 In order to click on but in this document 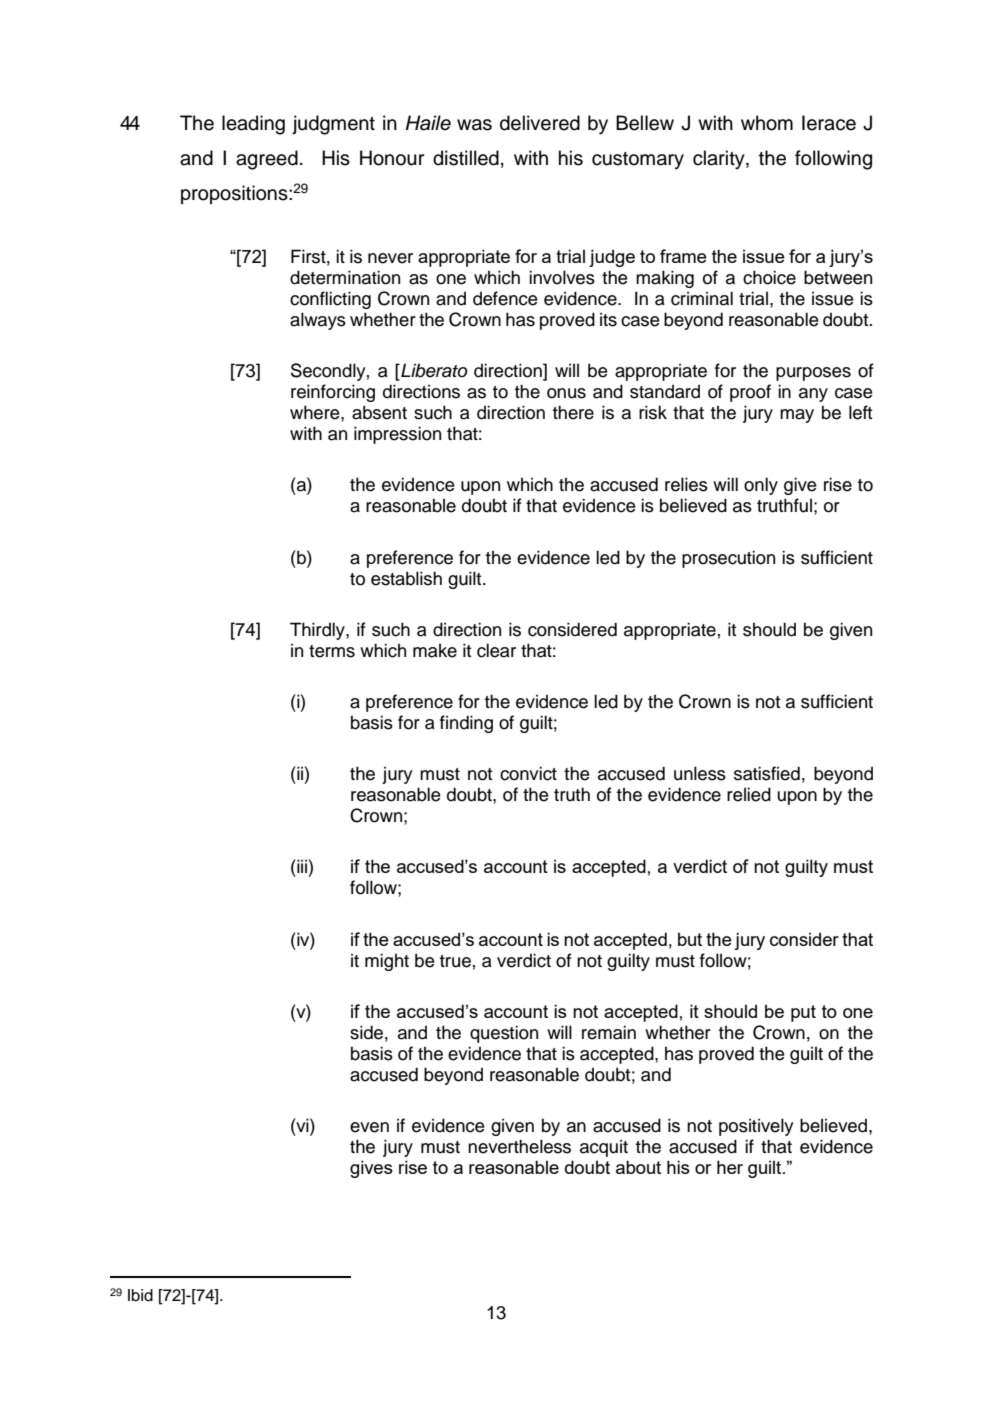, I will do `click(690, 939)`.
